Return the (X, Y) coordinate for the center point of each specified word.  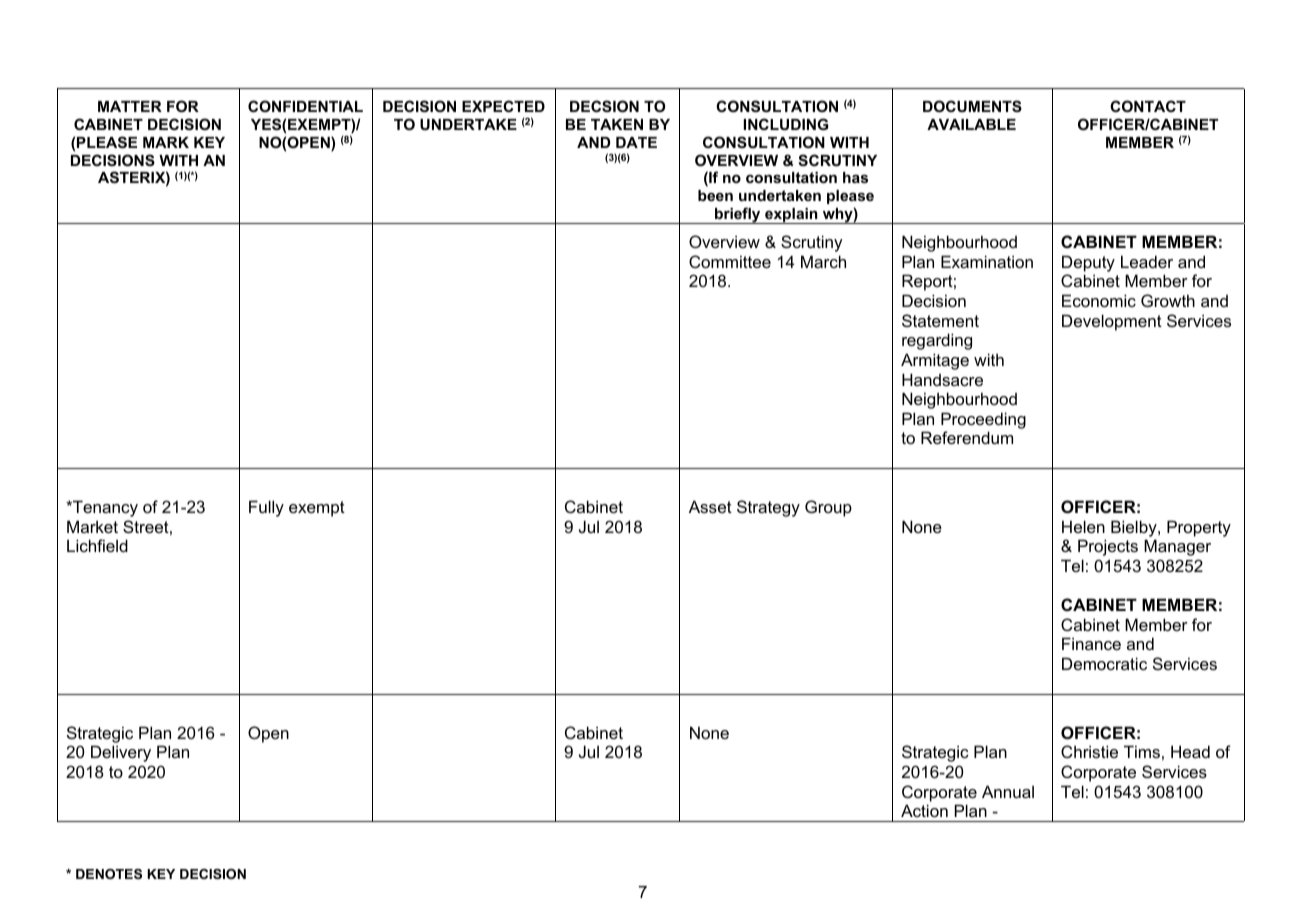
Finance (1091, 643)
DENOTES (109, 874)
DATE (636, 142)
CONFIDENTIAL (305, 106)
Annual (1008, 791)
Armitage (935, 361)
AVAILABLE (971, 124)
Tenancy (104, 508)
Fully (266, 508)
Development (1112, 322)
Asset (710, 506)
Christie (1089, 751)
